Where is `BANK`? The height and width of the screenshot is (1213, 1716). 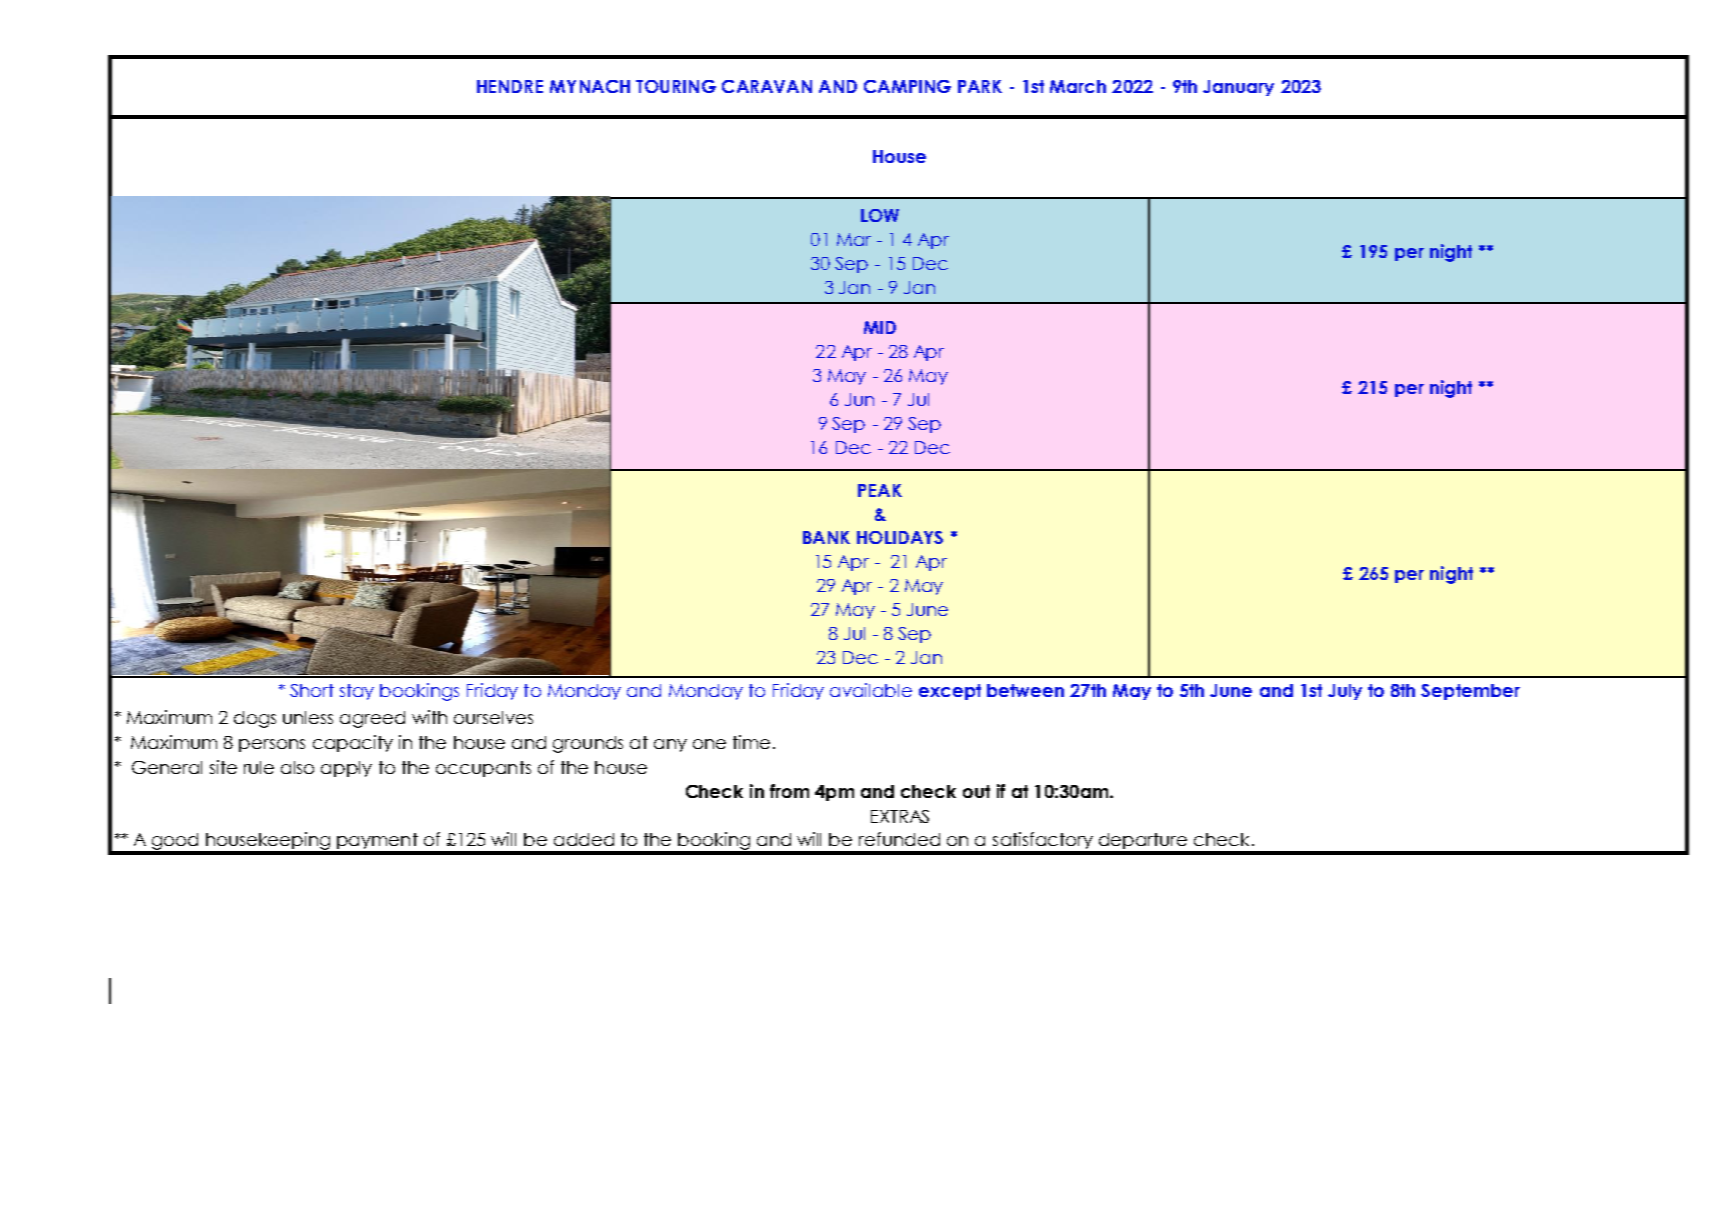 BANK is located at coordinates (826, 537).
